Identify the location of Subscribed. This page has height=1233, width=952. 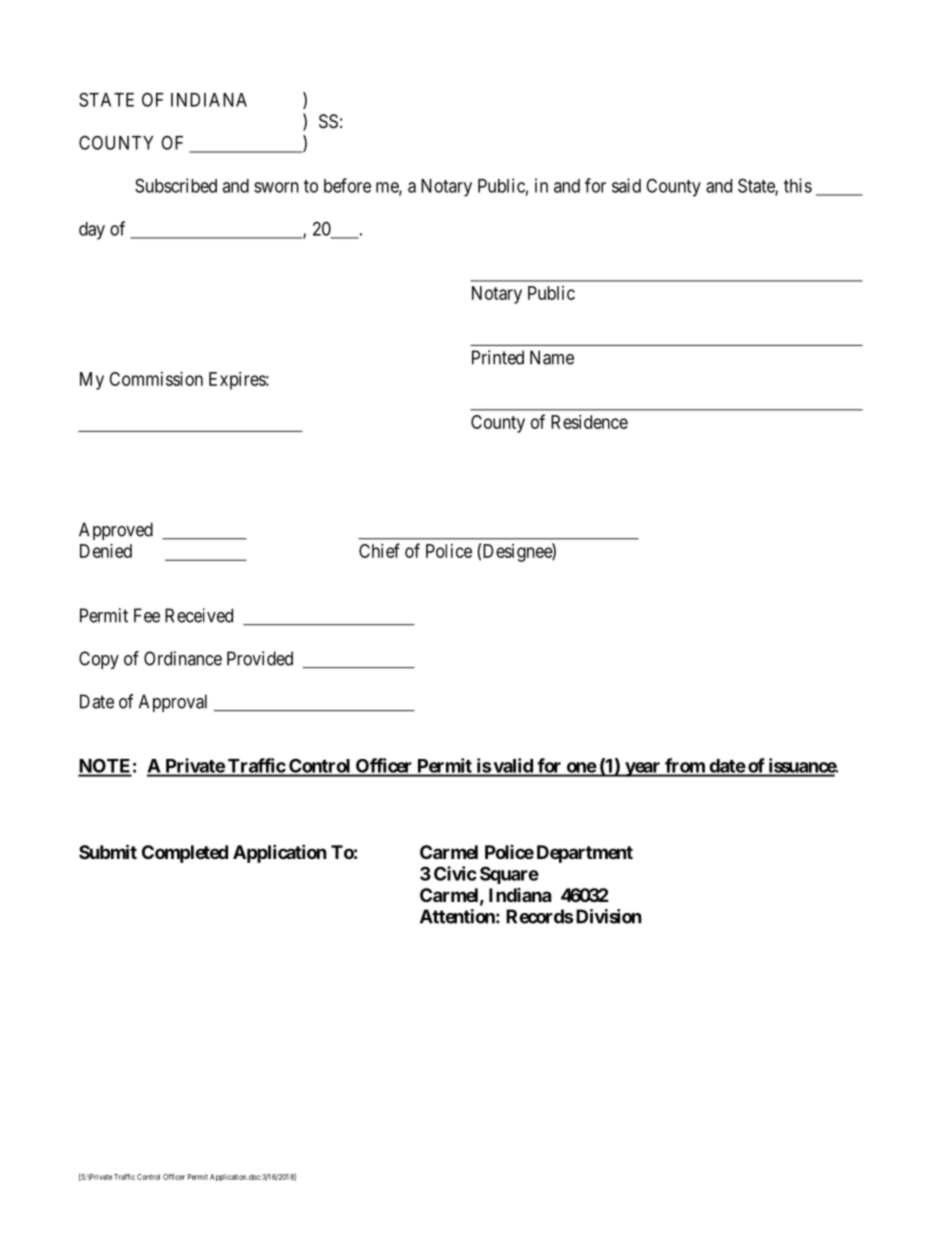
(176, 185).
